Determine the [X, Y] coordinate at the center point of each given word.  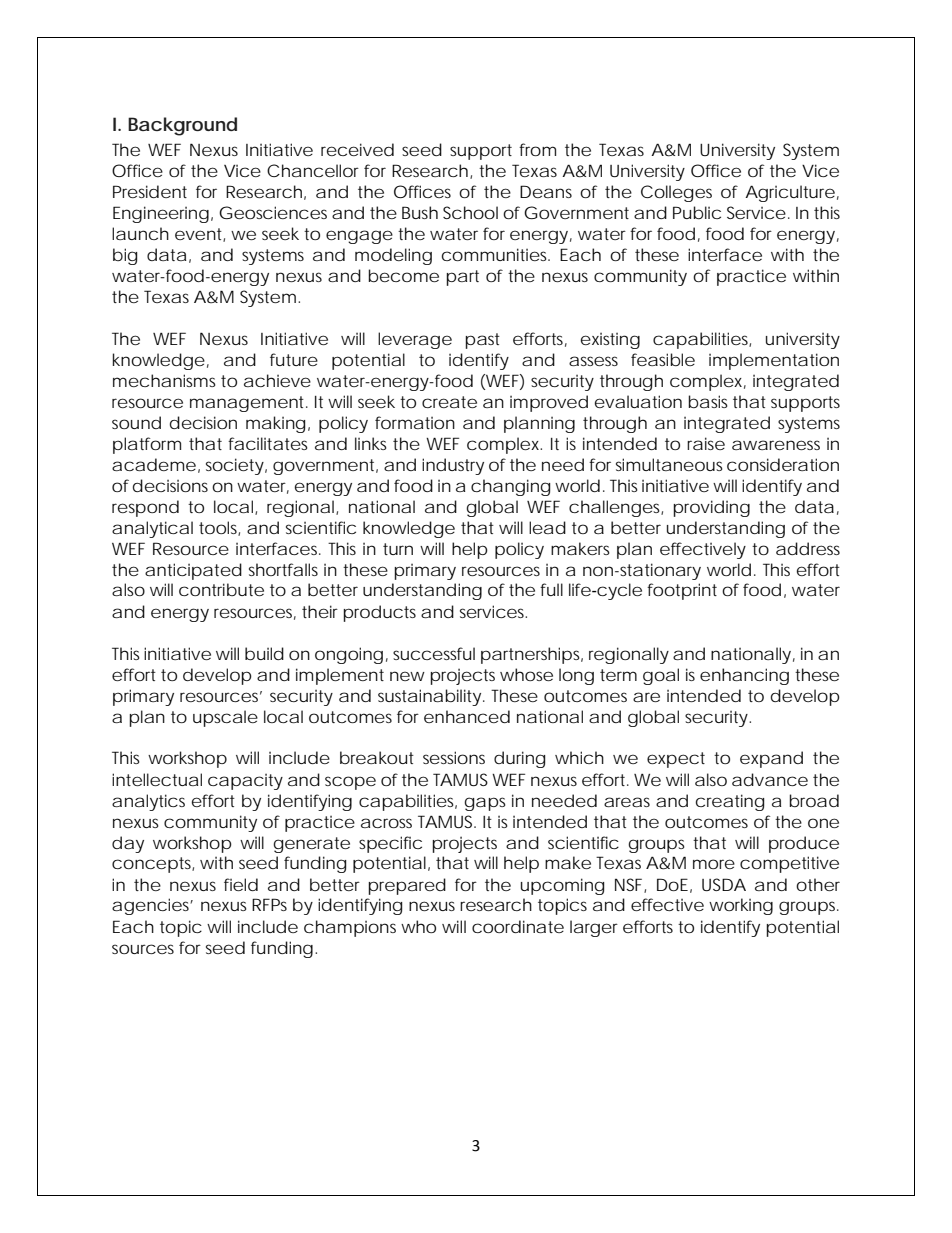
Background [182, 126]
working [741, 906]
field [241, 884]
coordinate [518, 926]
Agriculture [790, 193]
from [537, 149]
